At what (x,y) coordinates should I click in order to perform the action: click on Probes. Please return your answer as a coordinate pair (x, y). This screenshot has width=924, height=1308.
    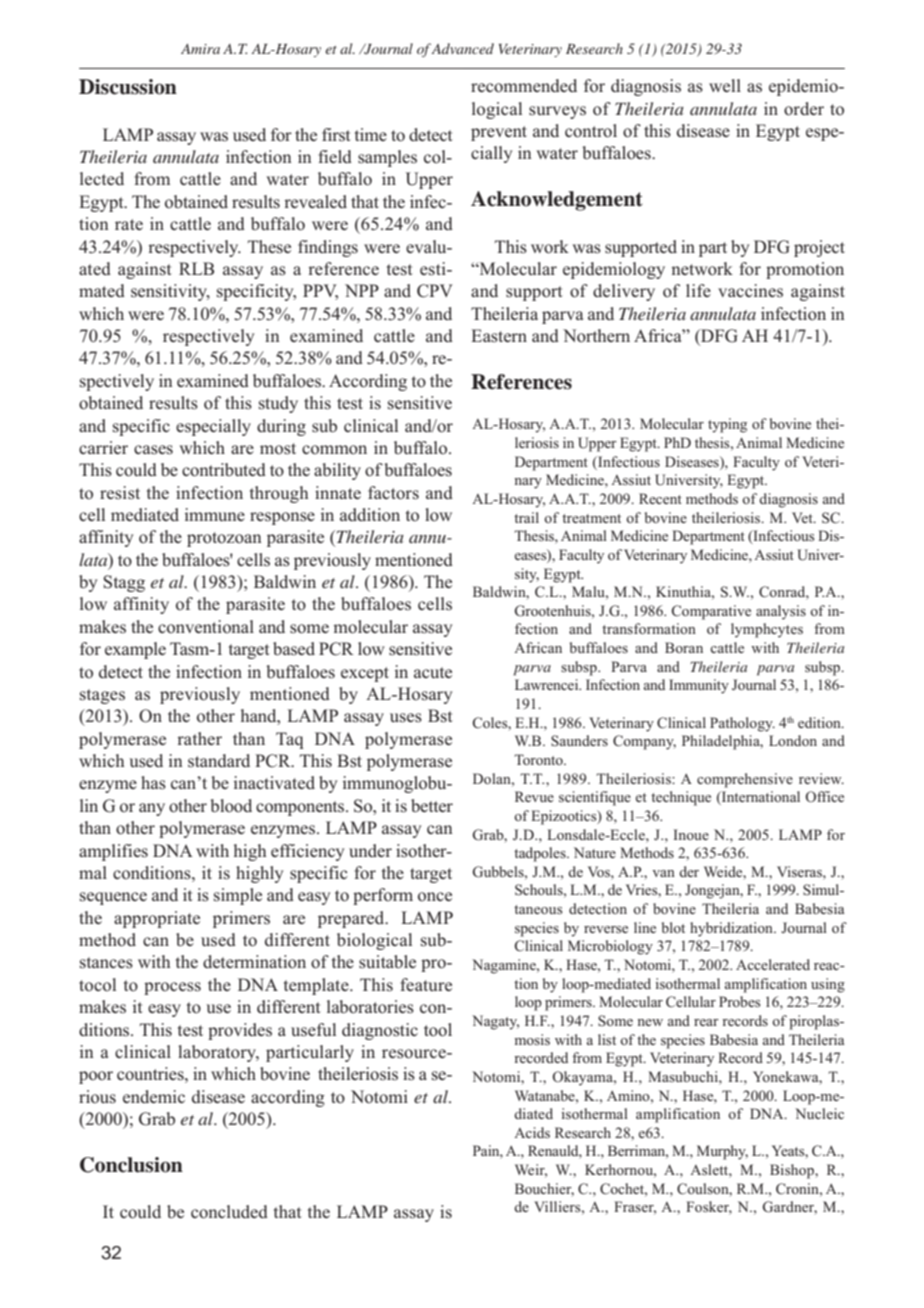
    Looking at the image, I should click on (740, 1001).
